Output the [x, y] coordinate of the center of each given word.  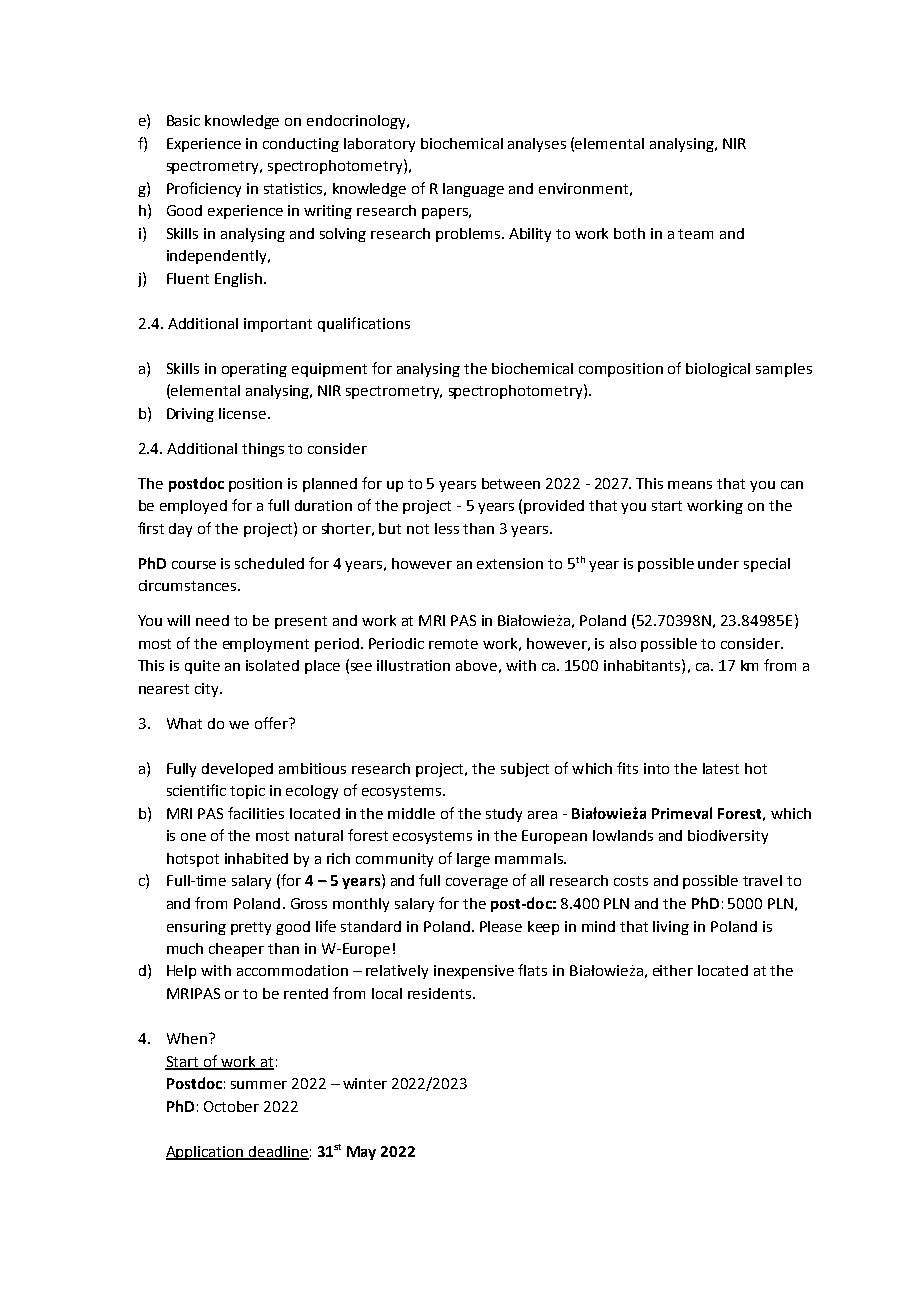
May [361, 1153]
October [231, 1106]
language [473, 190]
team [695, 234]
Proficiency [204, 189]
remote [453, 644]
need [212, 620]
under [718, 563]
